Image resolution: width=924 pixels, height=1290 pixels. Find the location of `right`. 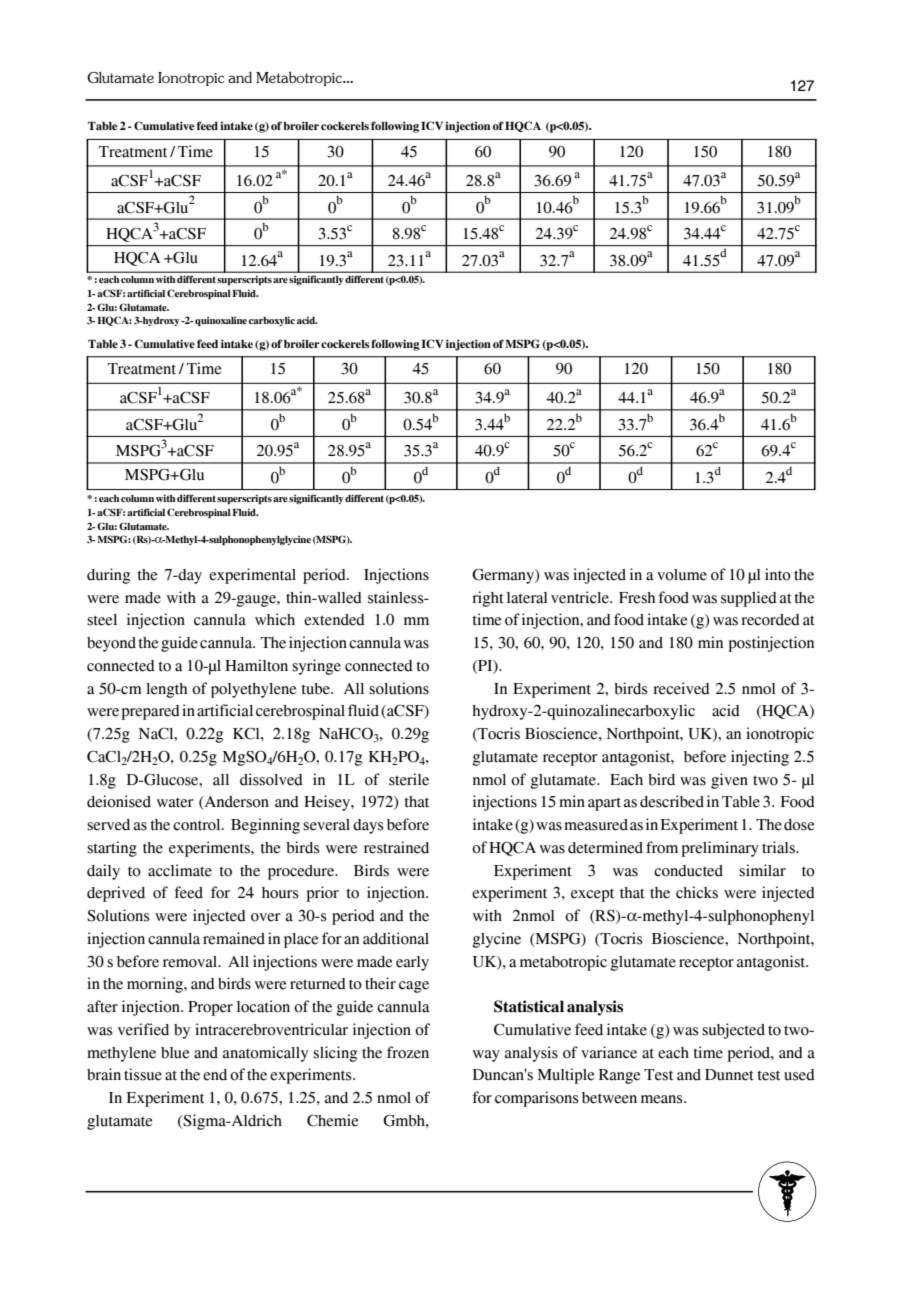

right is located at coordinates (488, 599).
